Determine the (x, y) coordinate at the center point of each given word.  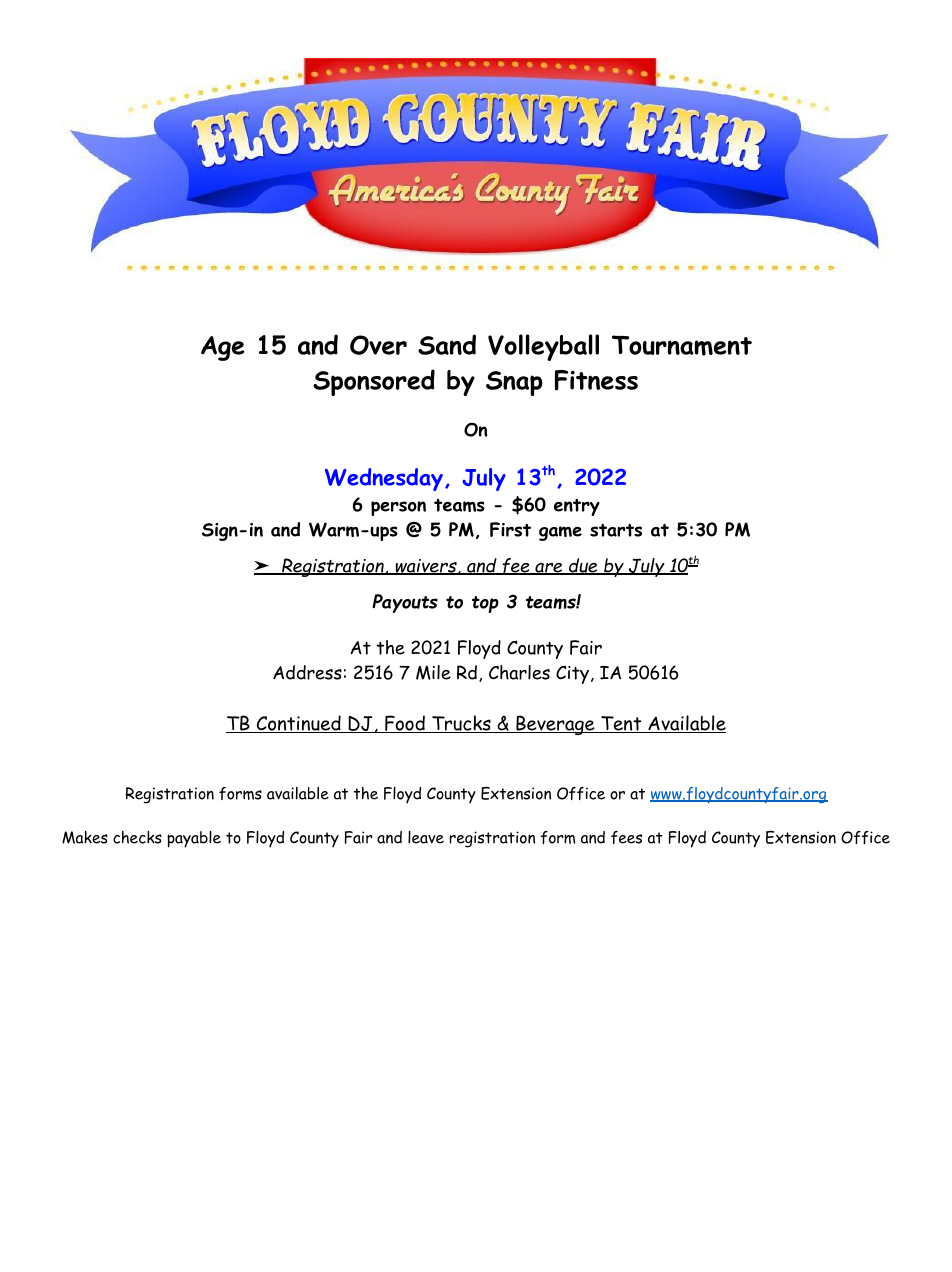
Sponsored (374, 382)
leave (426, 837)
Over (378, 345)
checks (137, 837)
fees (626, 837)
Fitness (596, 380)
